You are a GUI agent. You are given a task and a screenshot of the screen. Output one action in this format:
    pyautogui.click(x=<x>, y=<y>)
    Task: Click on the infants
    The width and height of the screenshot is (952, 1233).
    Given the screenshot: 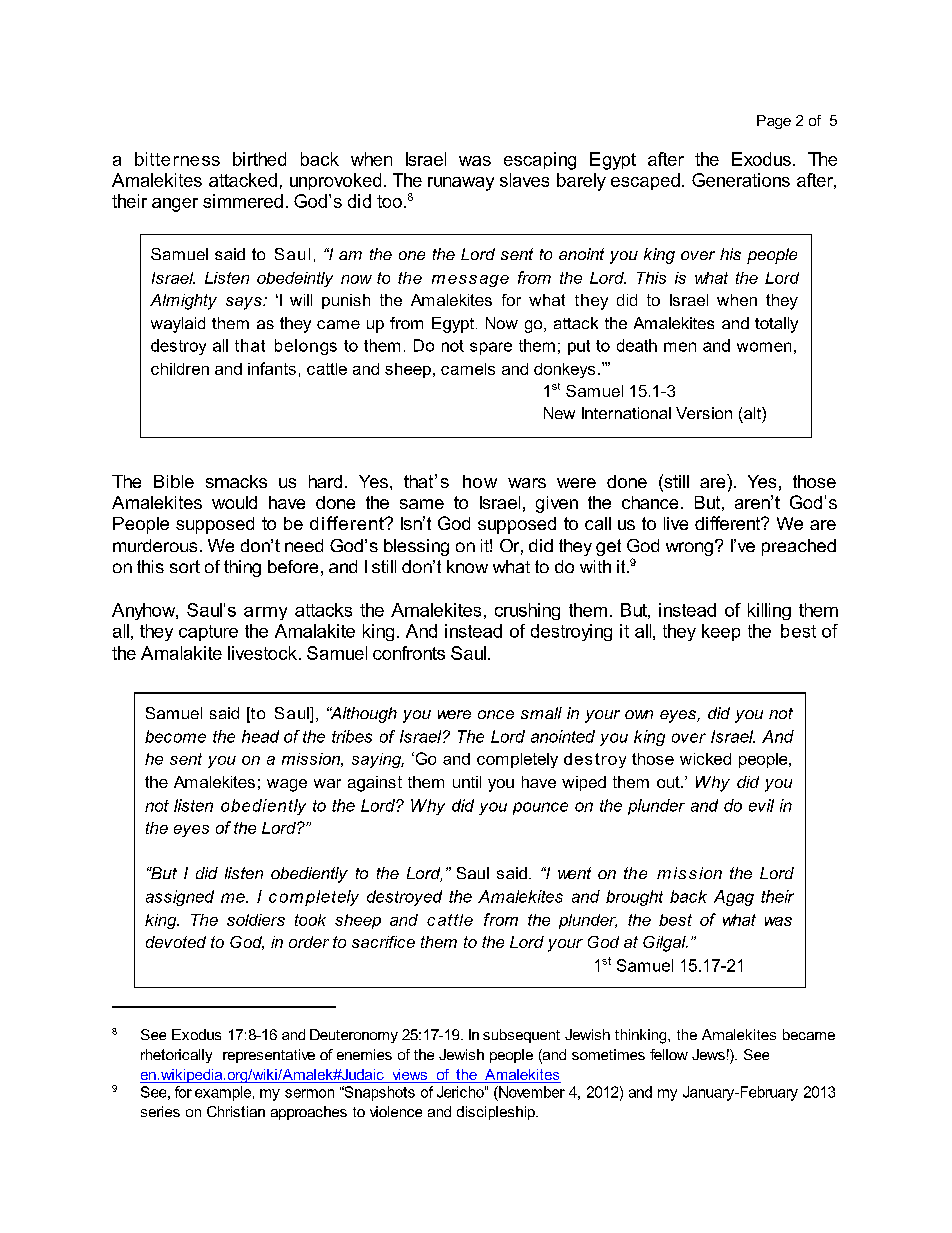 What is the action you would take?
    pyautogui.click(x=272, y=368)
